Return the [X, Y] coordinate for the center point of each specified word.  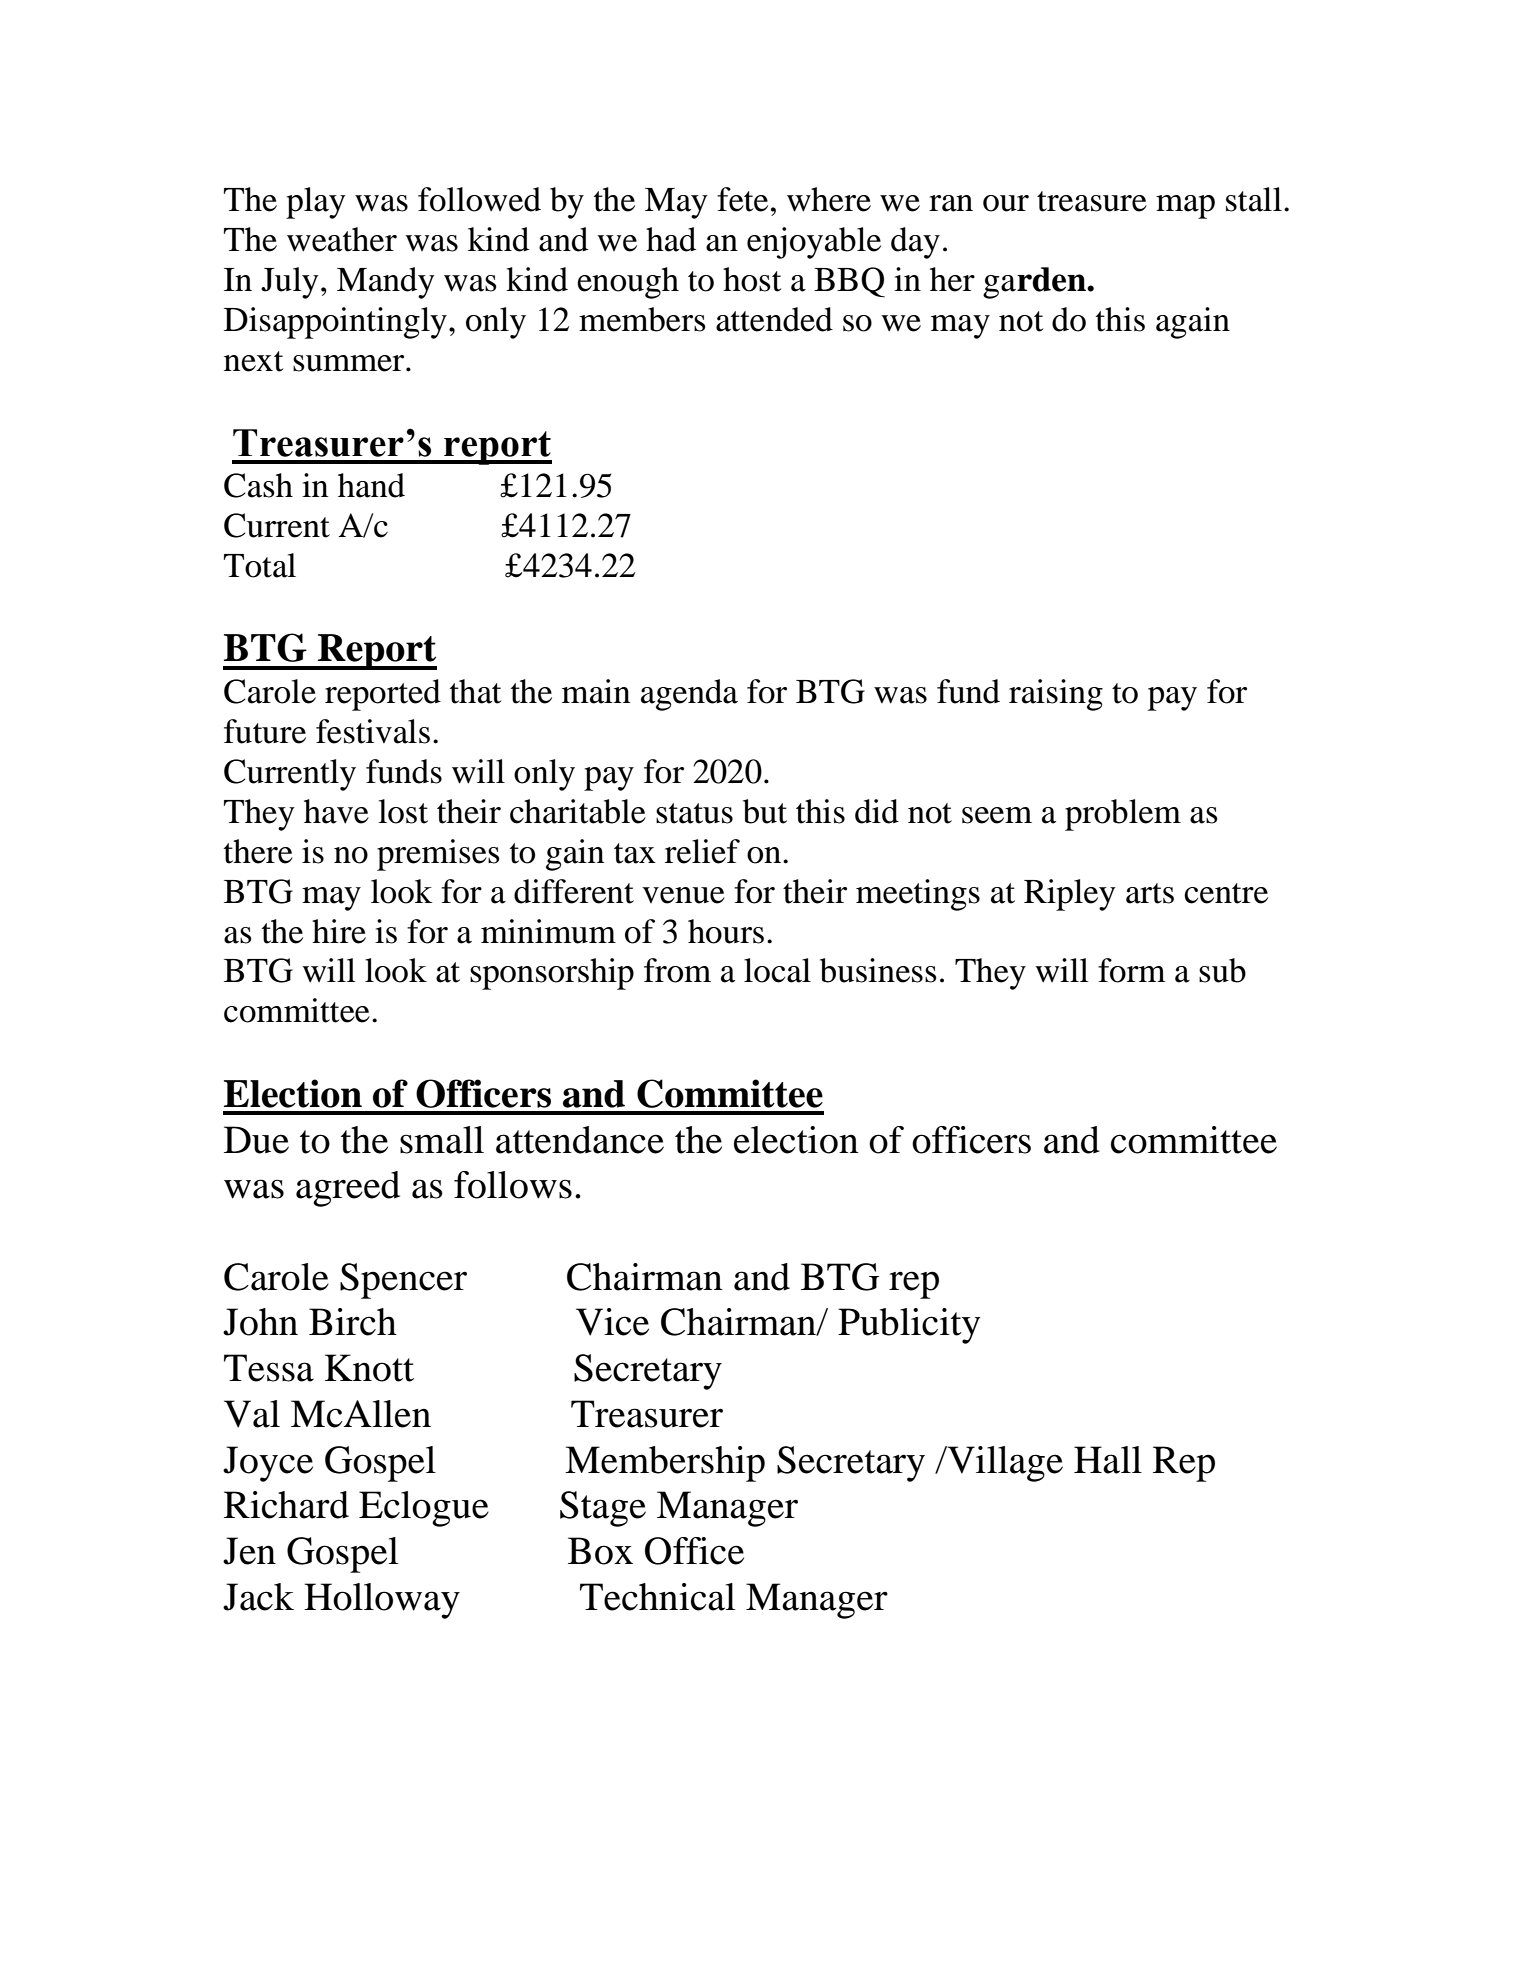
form [1132, 970]
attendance [580, 1140]
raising [1056, 695]
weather [342, 239]
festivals [373, 731]
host [752, 279]
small [442, 1140]
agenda [689, 695]
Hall [1108, 1460]
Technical [657, 1597]
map [1185, 207]
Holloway [382, 1601]
